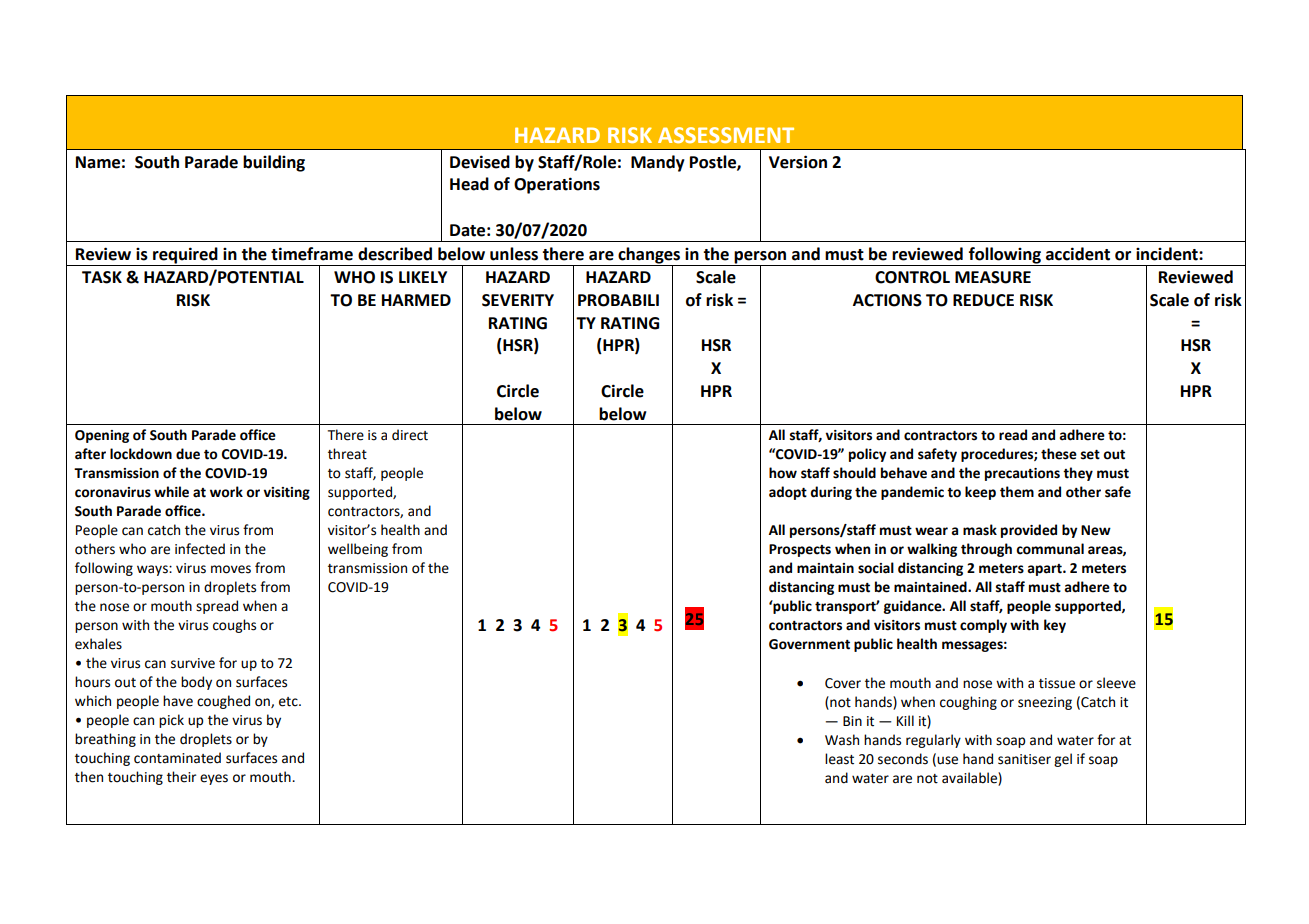 Image resolution: width=1309 pixels, height=924 pixels. Describe the element at coordinates (783, 473) in the image. I see `how` at that location.
